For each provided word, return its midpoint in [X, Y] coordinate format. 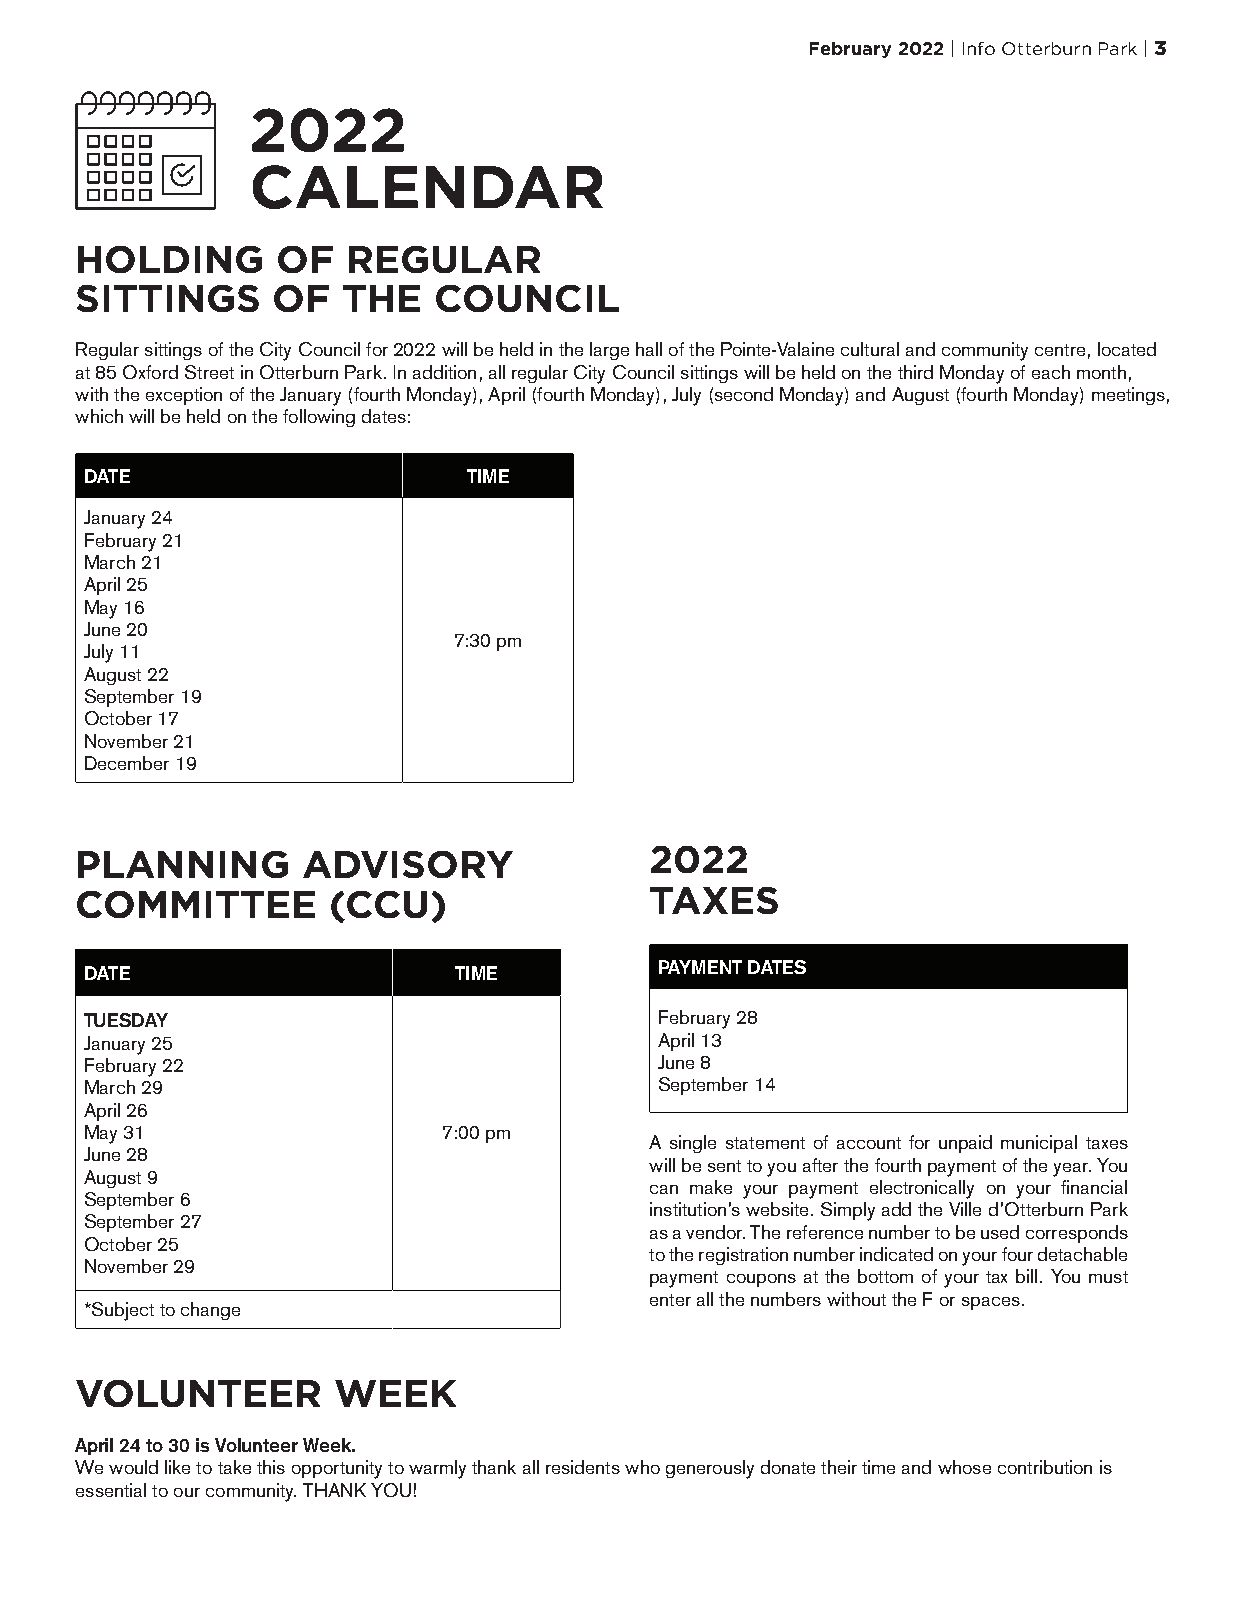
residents [583, 1467]
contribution [1045, 1467]
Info [979, 48]
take [234, 1467]
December [127, 763]
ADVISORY [408, 864]
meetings [1128, 396]
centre [1060, 350]
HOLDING [170, 259]
